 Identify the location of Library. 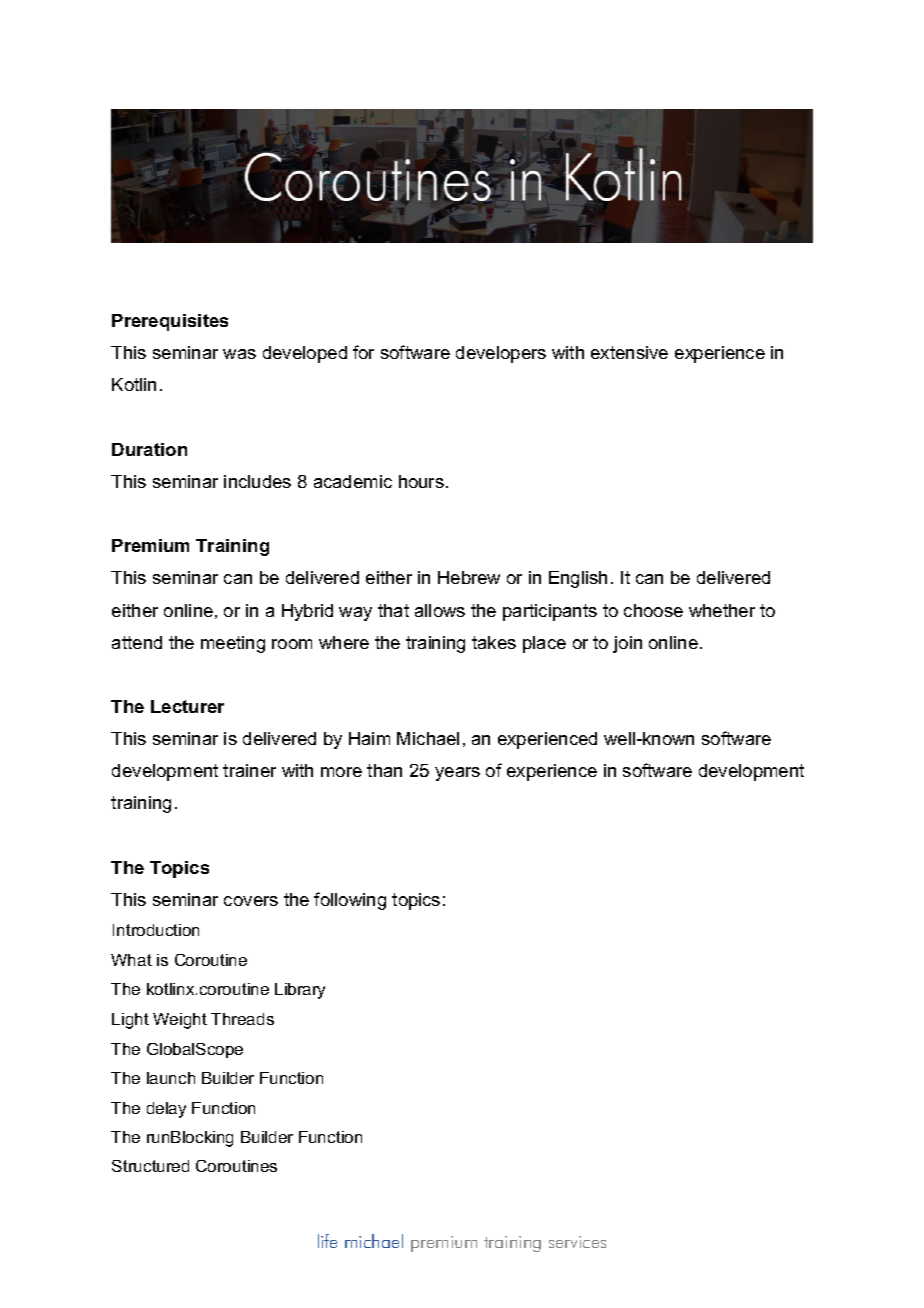
(300, 991).
